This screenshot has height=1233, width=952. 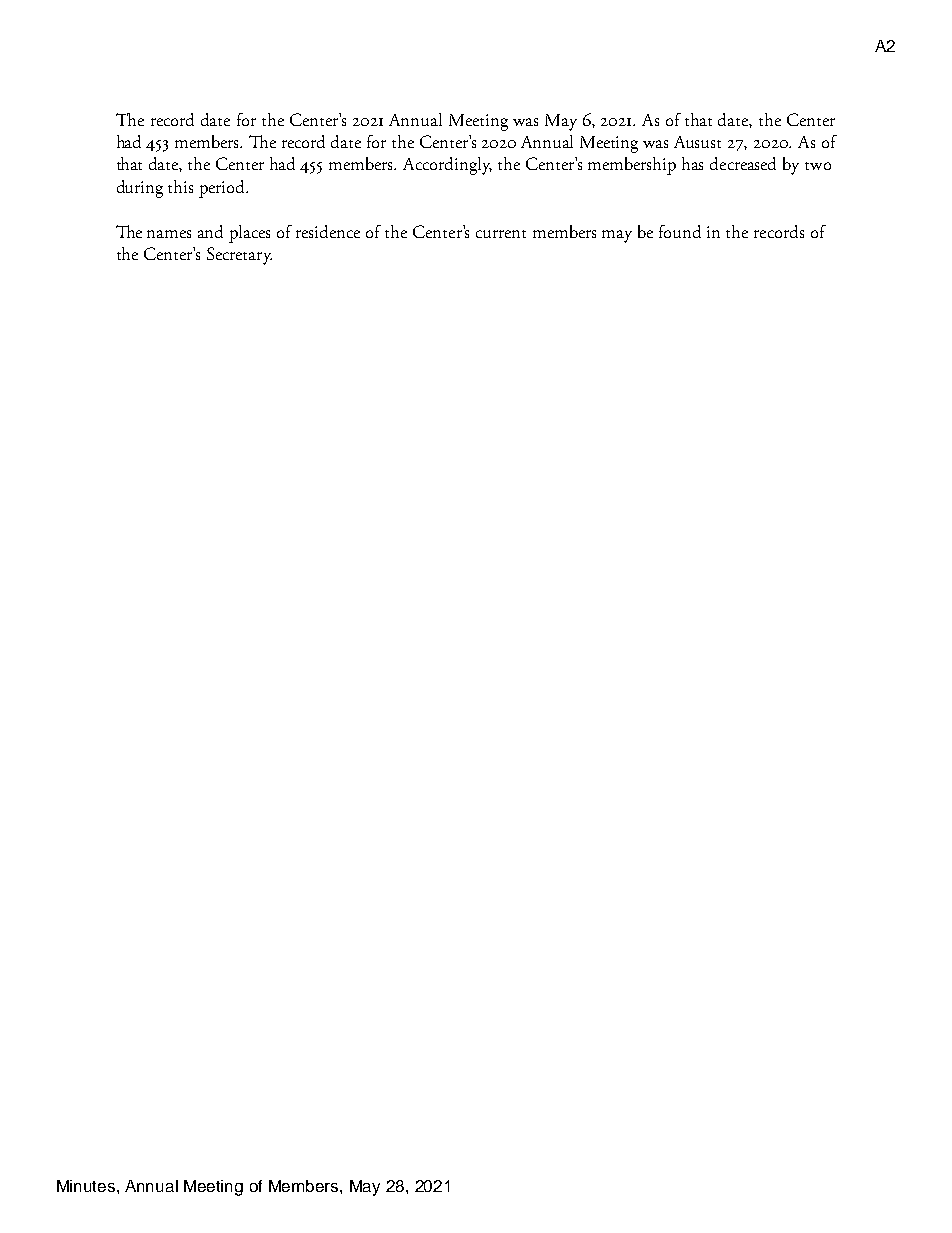 What do you see at coordinates (169, 234) in the screenshot?
I see `names` at bounding box center [169, 234].
